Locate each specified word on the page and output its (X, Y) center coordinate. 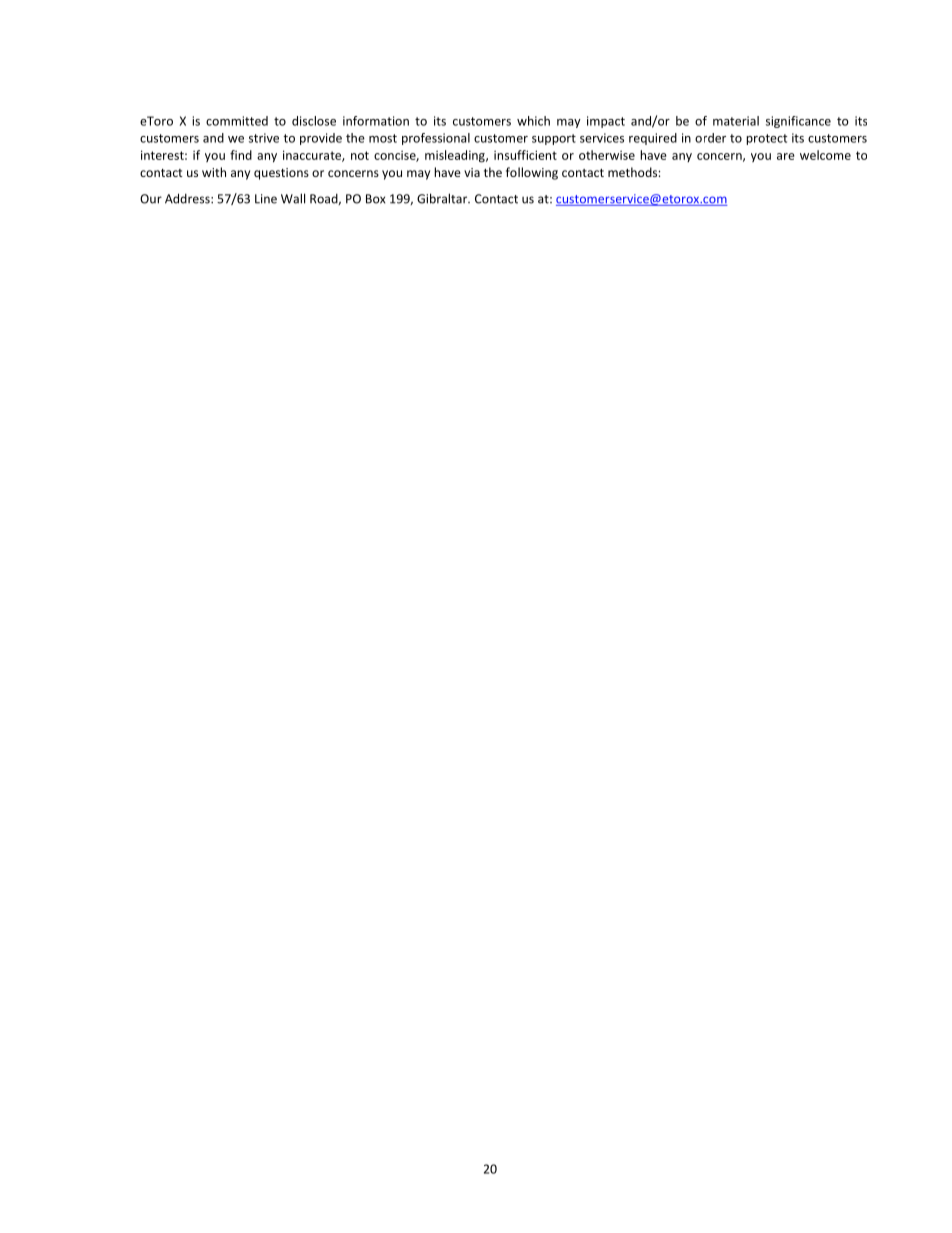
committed (237, 121)
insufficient (525, 155)
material (736, 121)
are (786, 156)
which (533, 121)
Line (266, 199)
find (241, 155)
